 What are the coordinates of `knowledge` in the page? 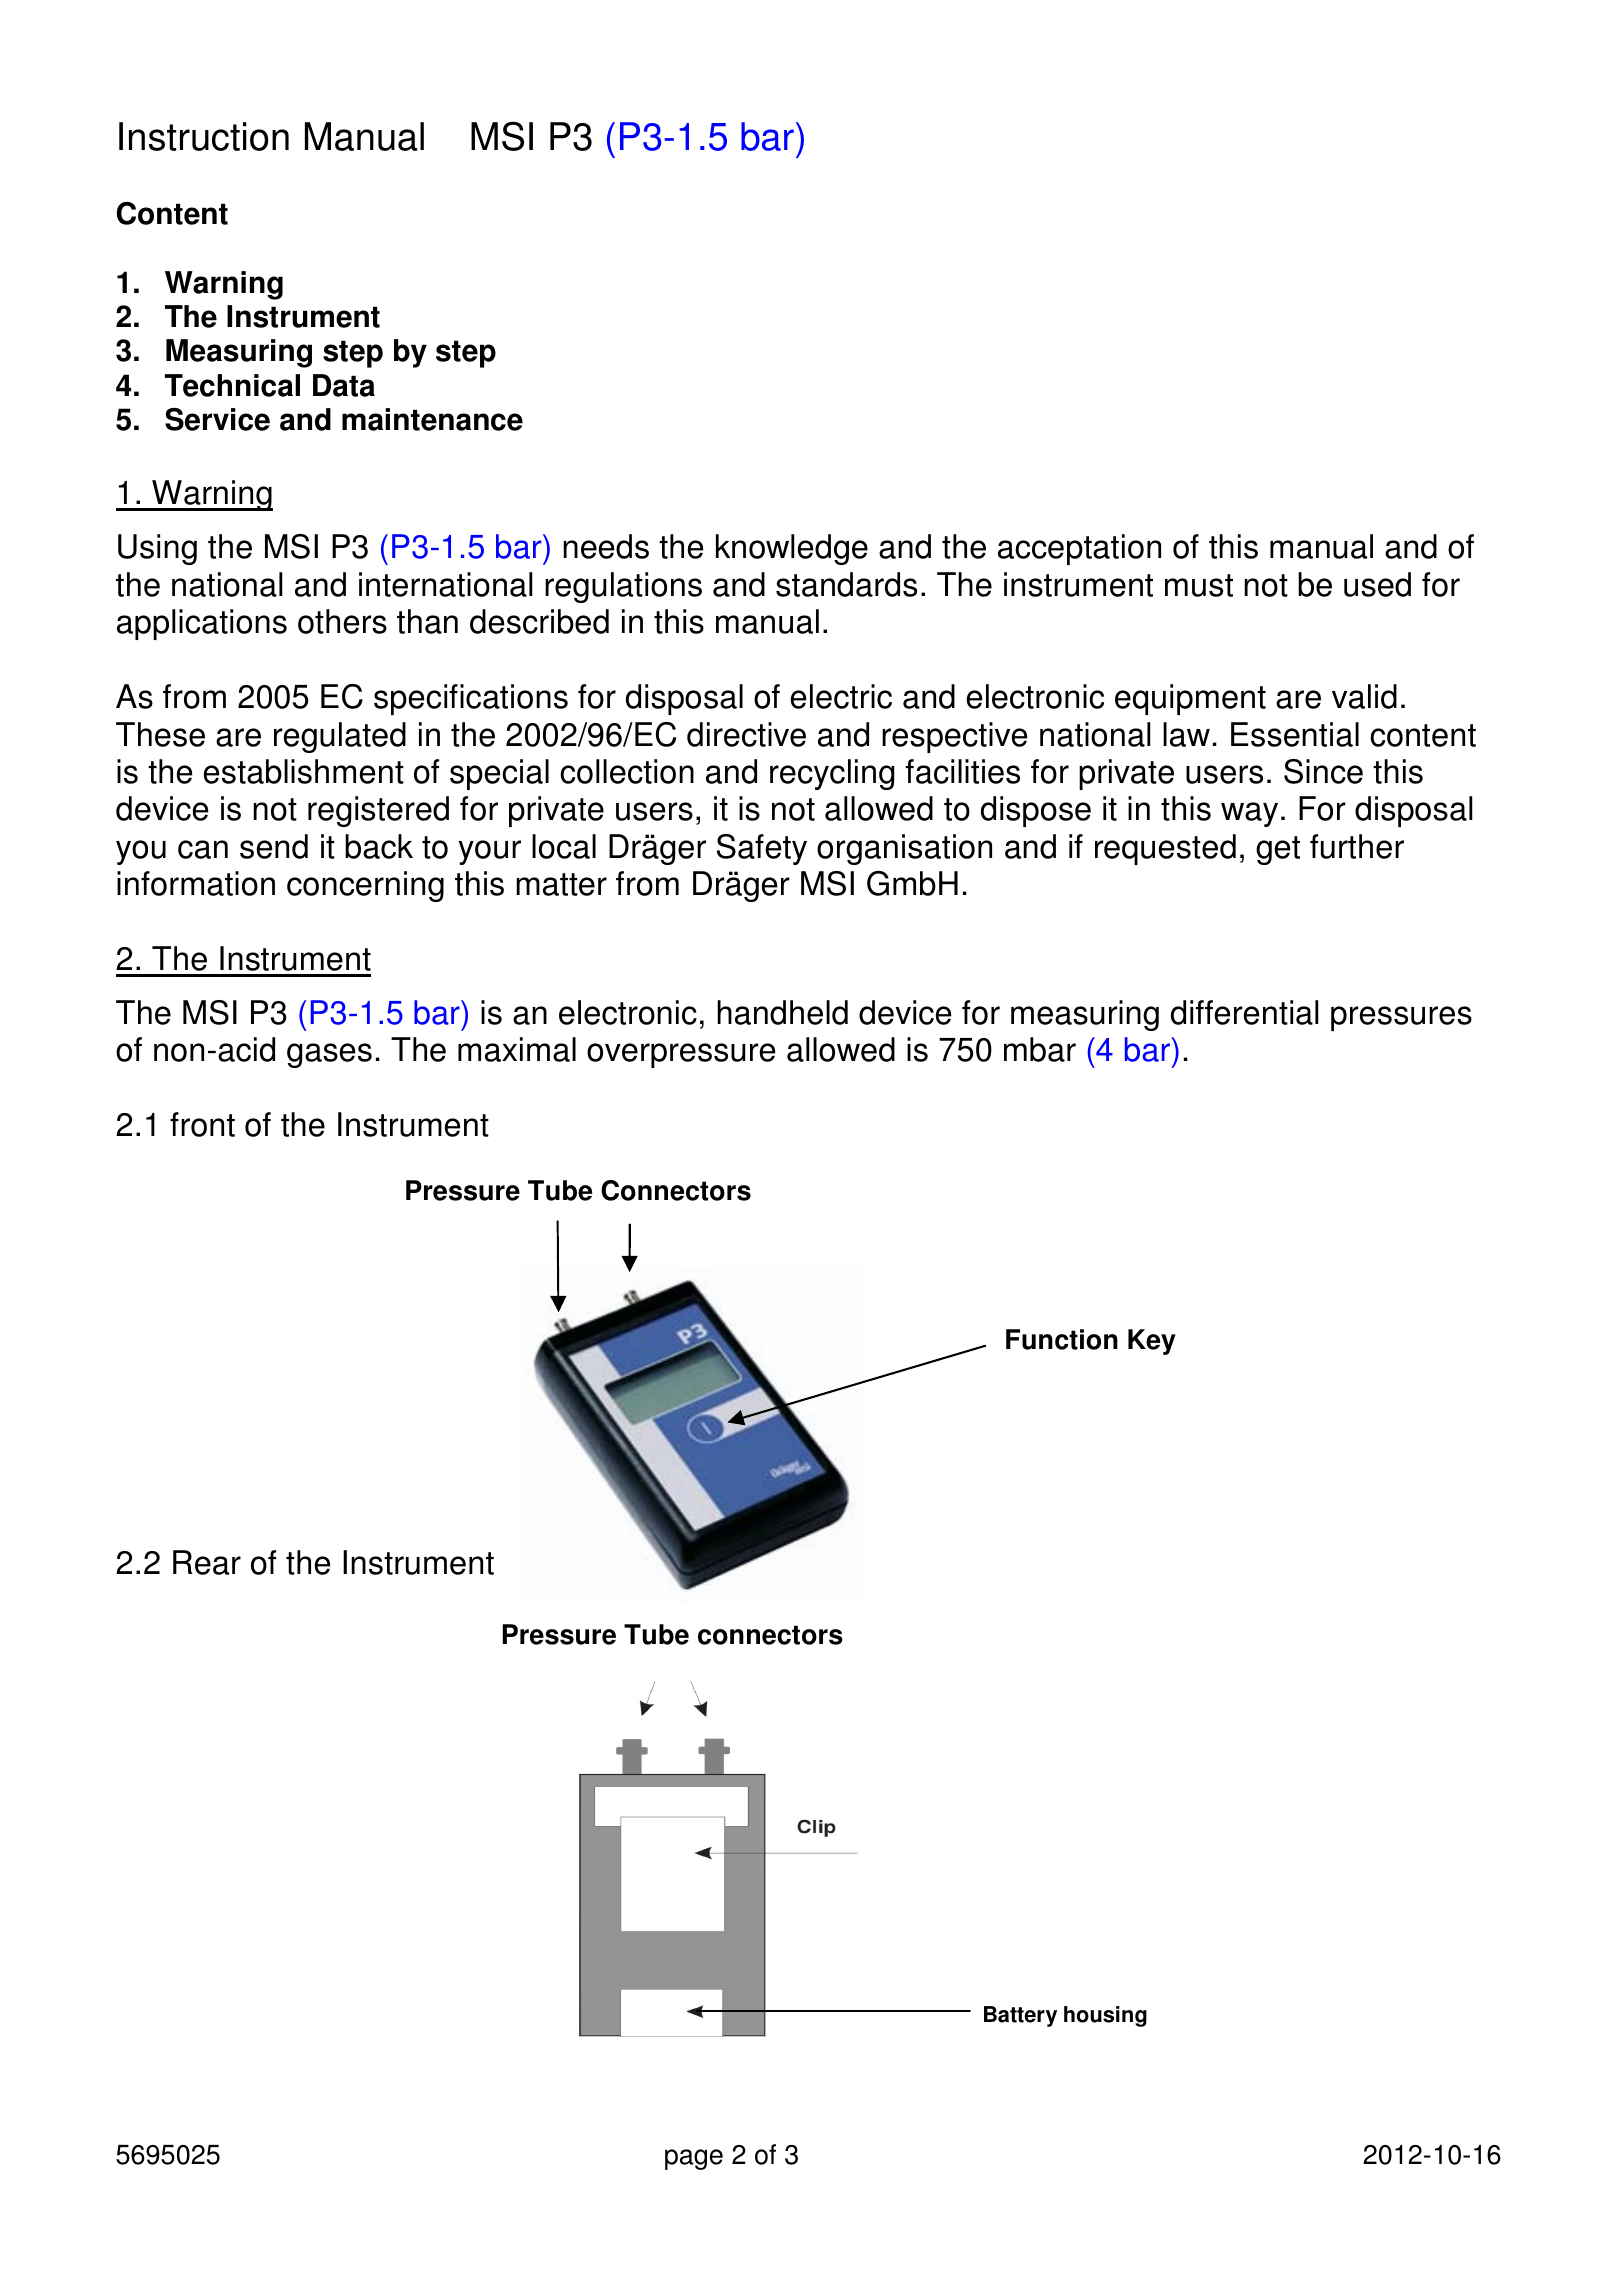 It's located at (792, 549).
